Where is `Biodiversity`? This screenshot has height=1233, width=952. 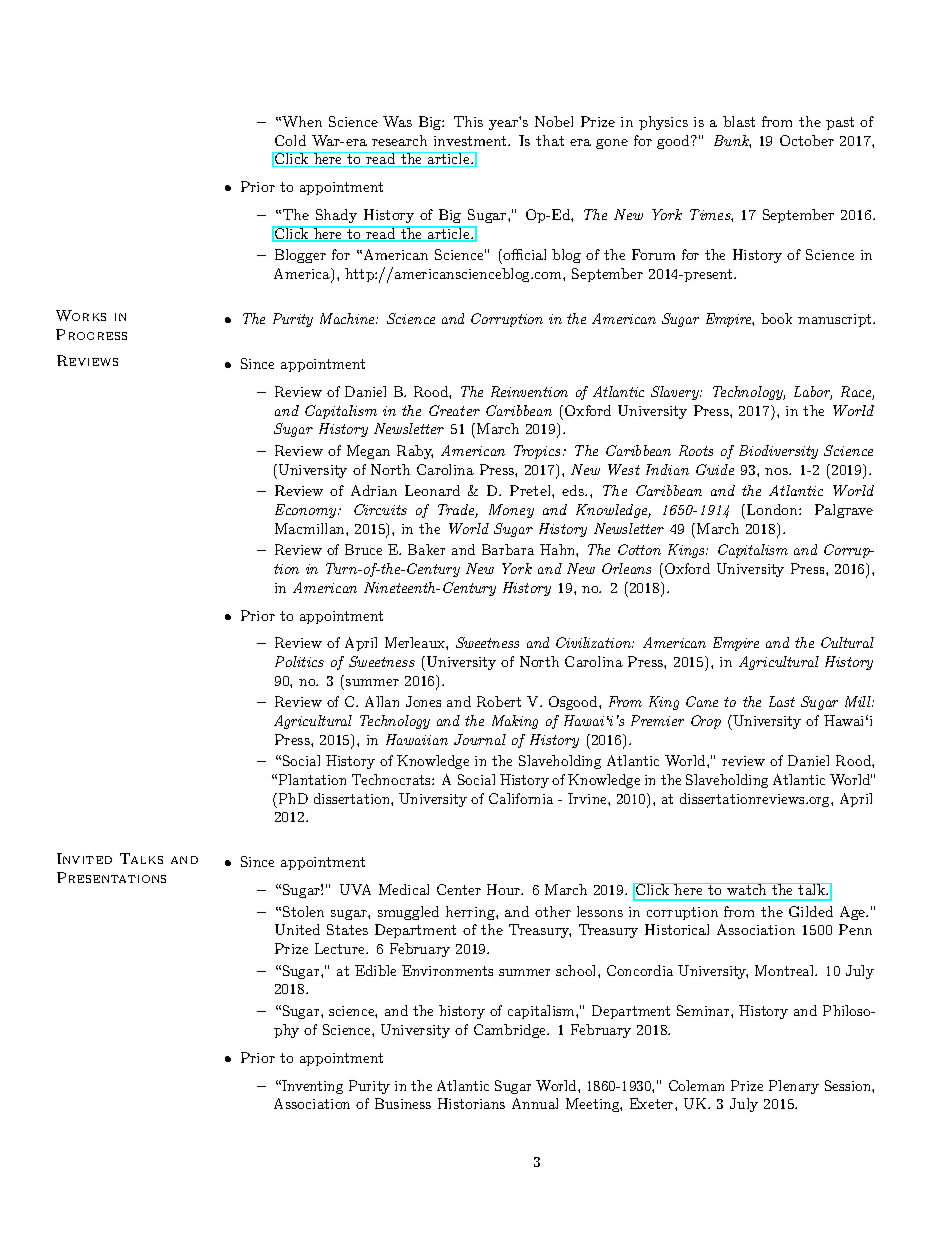
Biodiversity is located at coordinates (778, 452).
